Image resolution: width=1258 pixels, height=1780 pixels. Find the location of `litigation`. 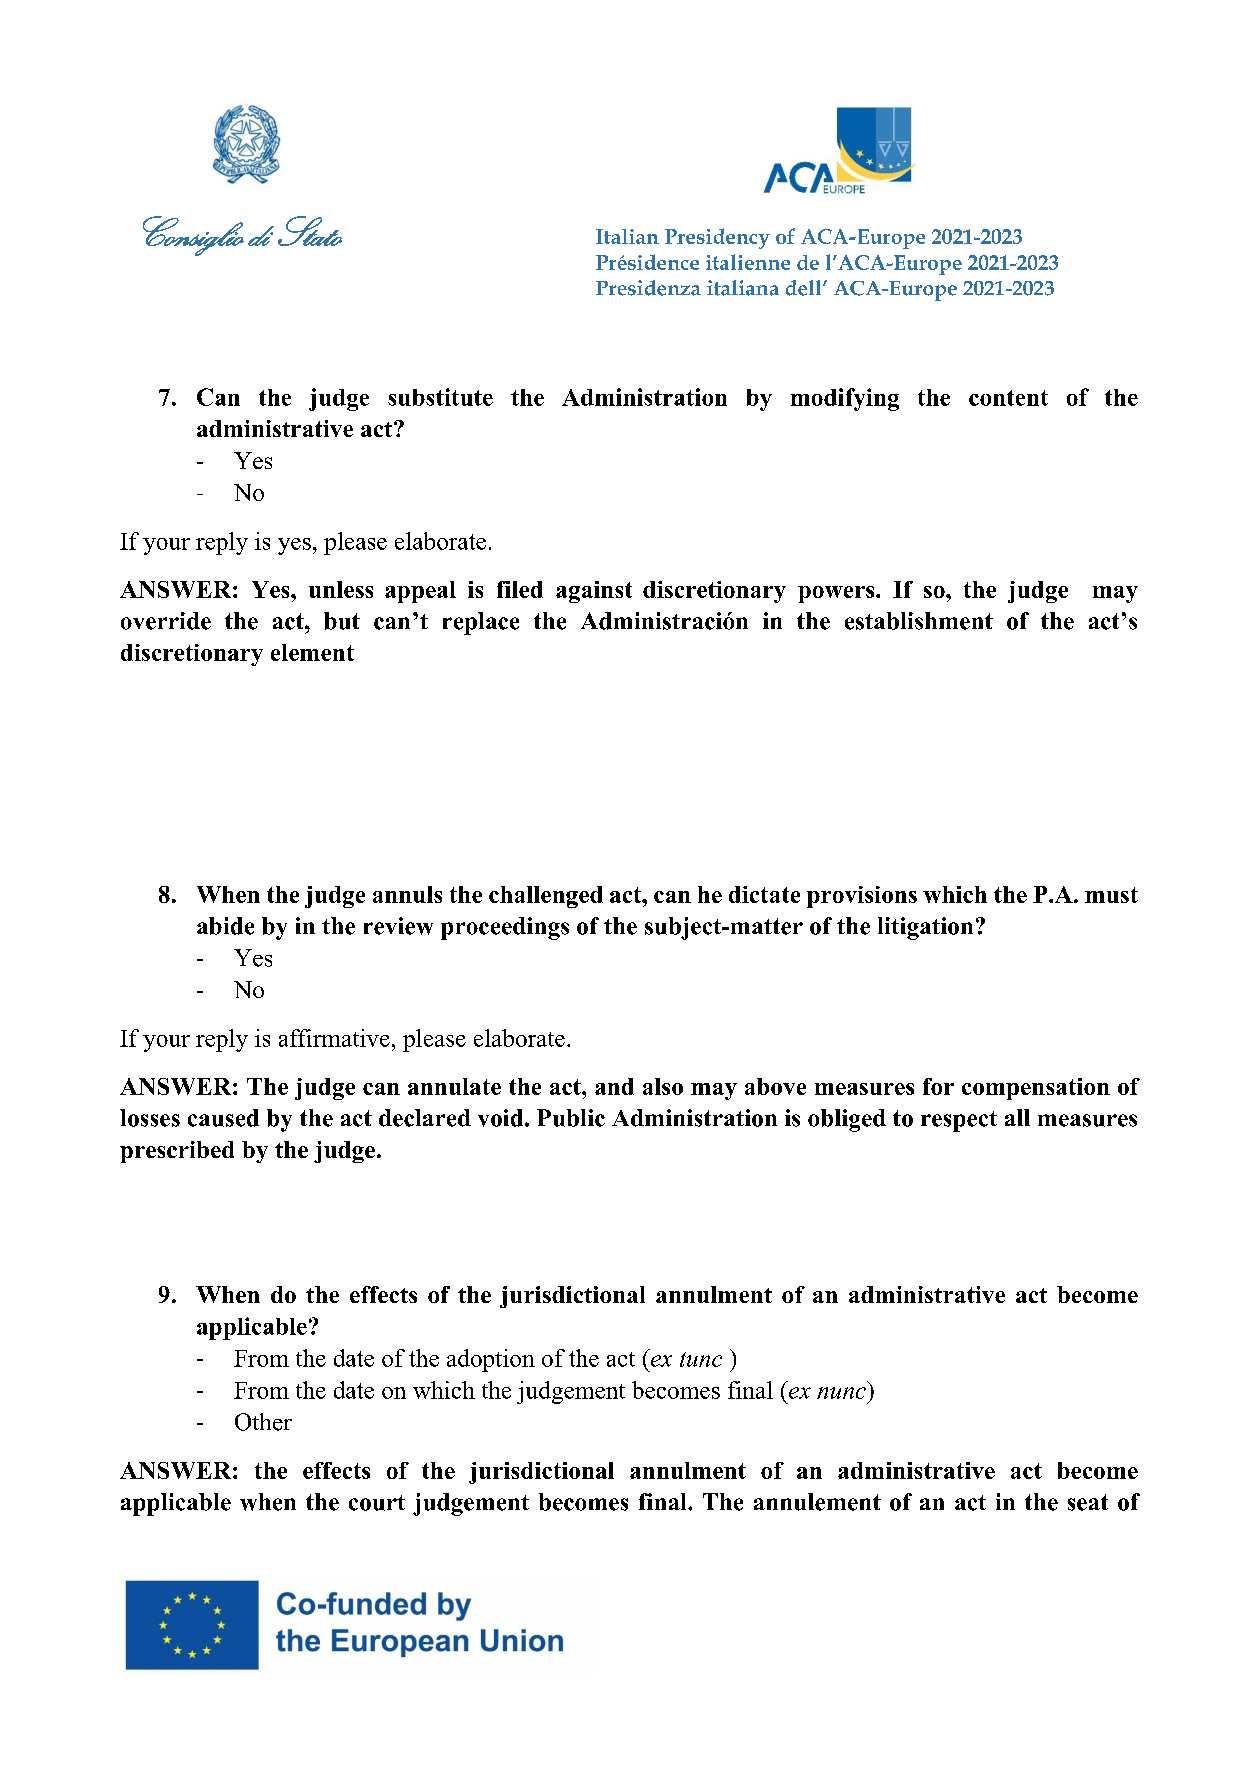

litigation is located at coordinates (925, 928).
